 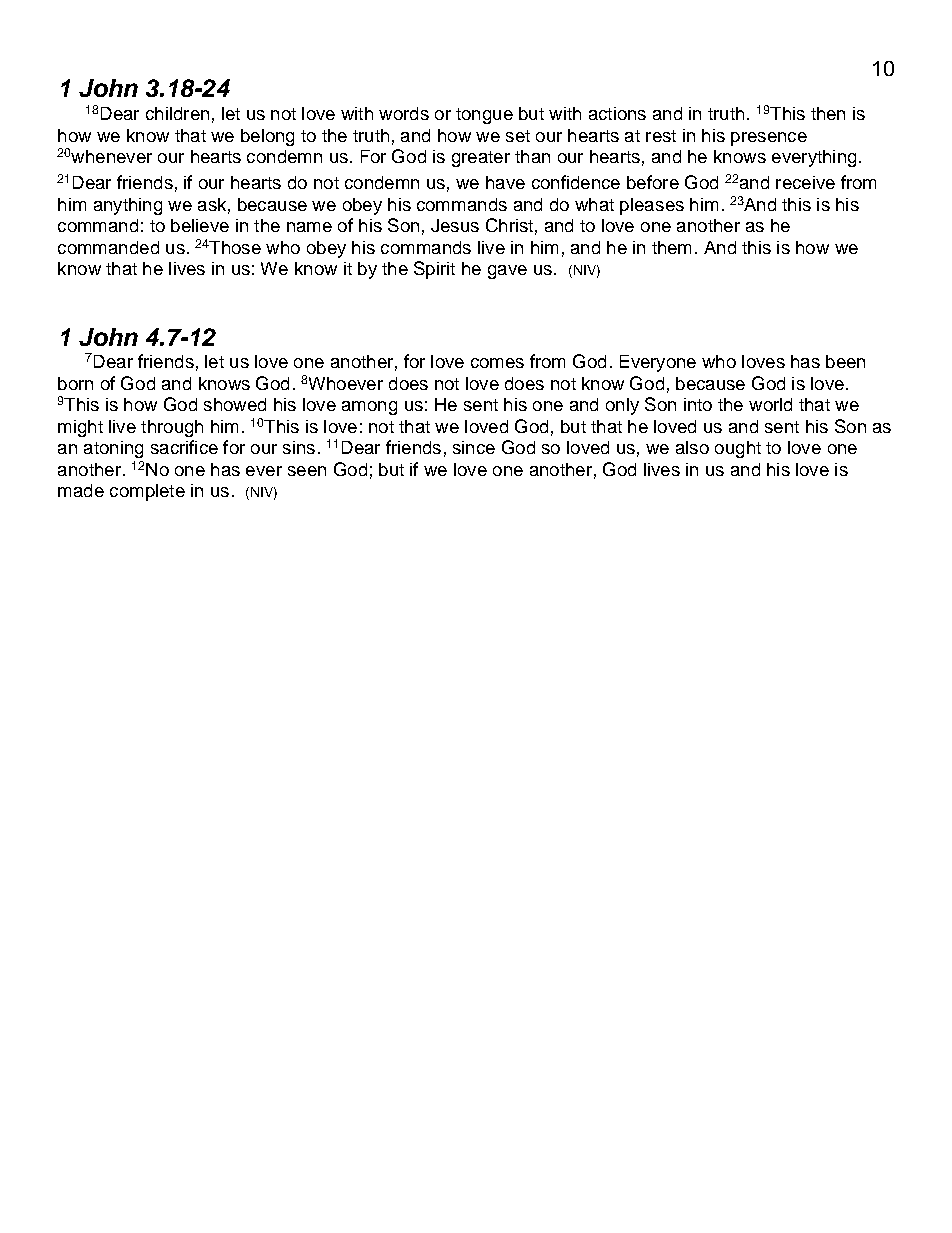 I want to click on world, so click(x=770, y=404).
